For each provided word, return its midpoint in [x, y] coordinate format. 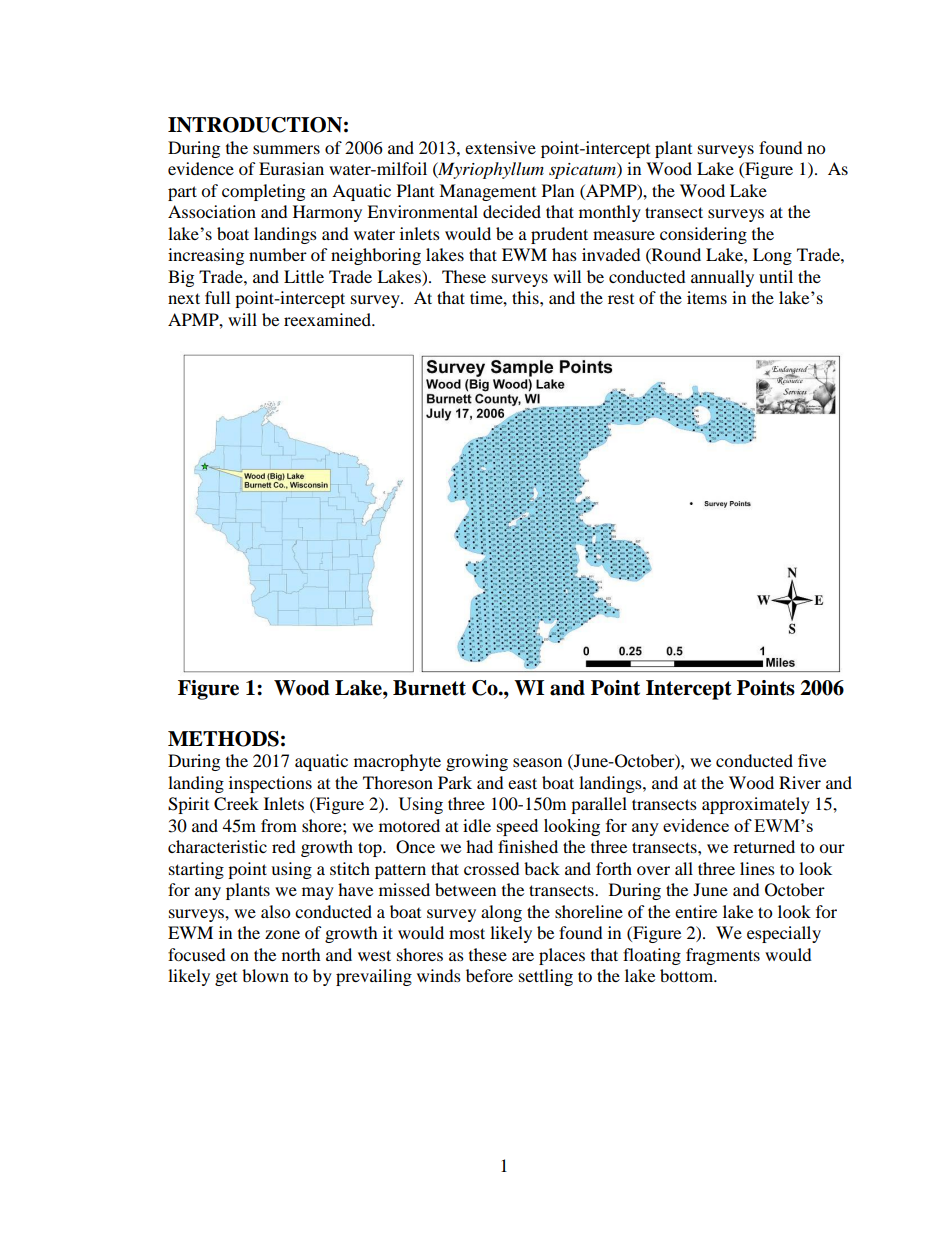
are [523, 956]
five [812, 760]
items [707, 297]
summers [286, 149]
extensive [500, 147]
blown [265, 975]
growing [477, 762]
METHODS [223, 739]
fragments [723, 956]
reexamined [328, 319]
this [526, 297]
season [537, 762]
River [800, 782]
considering [703, 235]
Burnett [429, 688]
